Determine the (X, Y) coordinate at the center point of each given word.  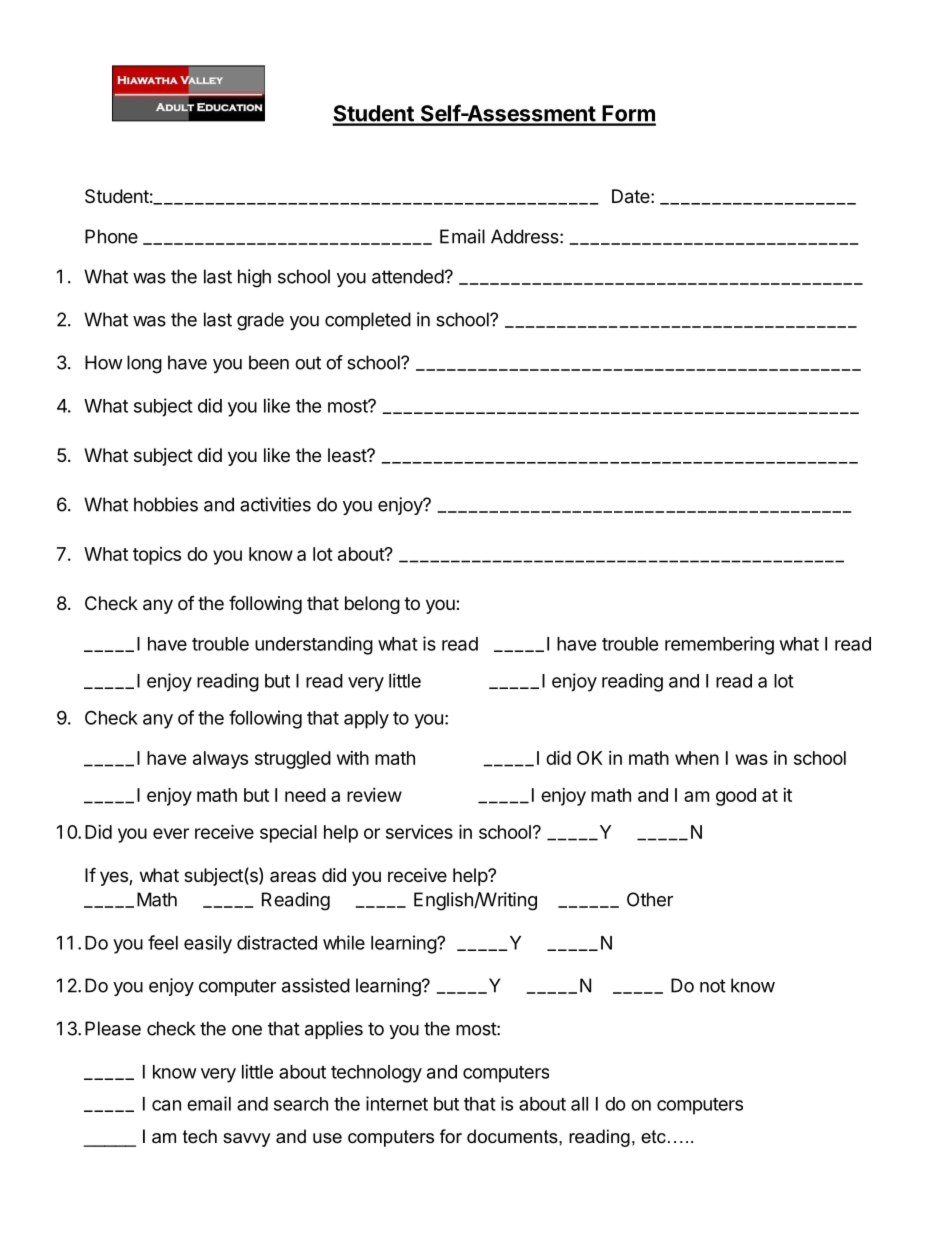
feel (163, 942)
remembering (719, 645)
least (348, 455)
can (166, 1105)
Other (650, 899)
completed (368, 321)
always (220, 760)
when (697, 758)
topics (157, 556)
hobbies (166, 504)
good (736, 797)
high (254, 278)
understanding (314, 645)
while (344, 942)
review (374, 795)
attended (408, 276)
